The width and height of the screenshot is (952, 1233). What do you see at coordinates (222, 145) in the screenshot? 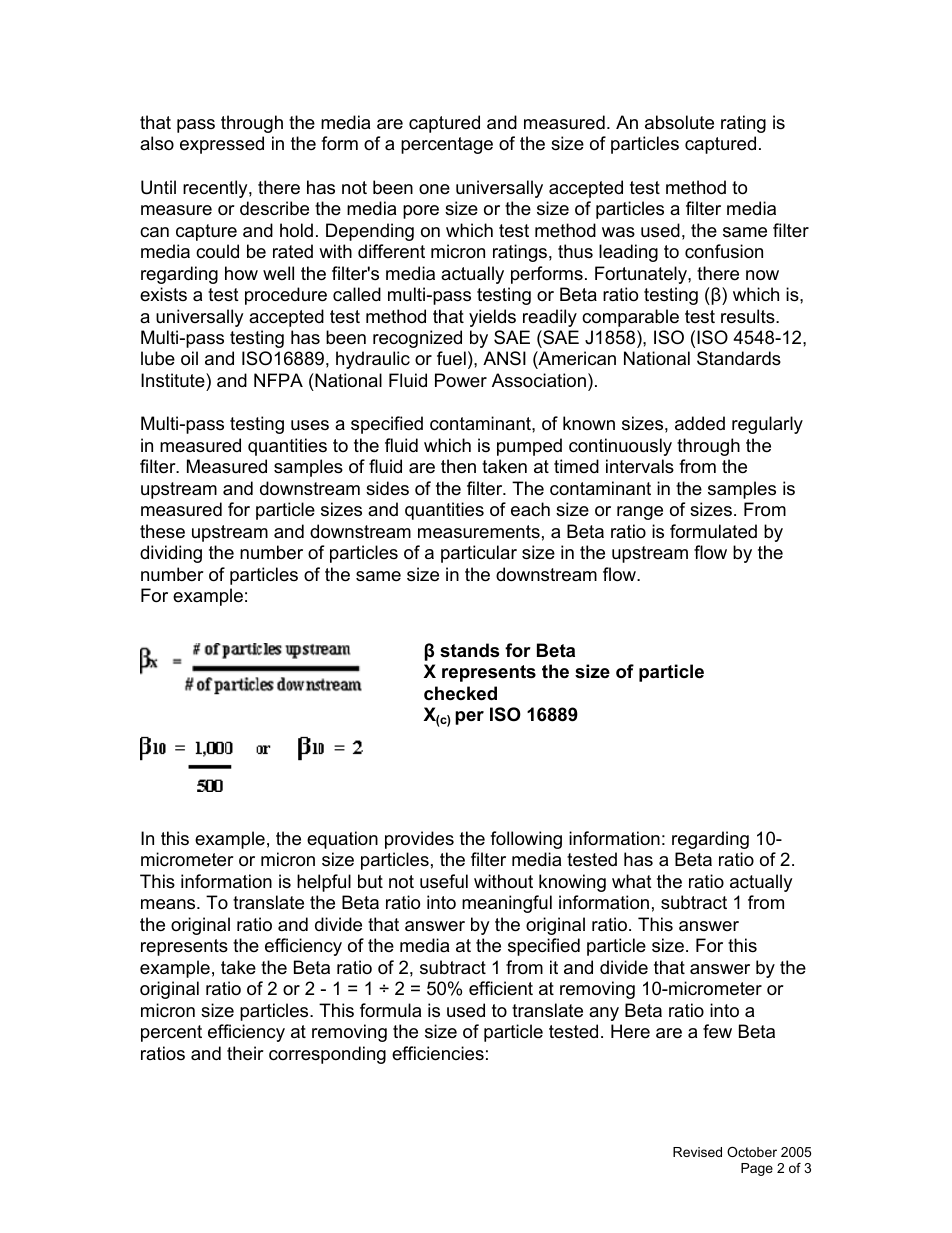
I see `expressed` at bounding box center [222, 145].
